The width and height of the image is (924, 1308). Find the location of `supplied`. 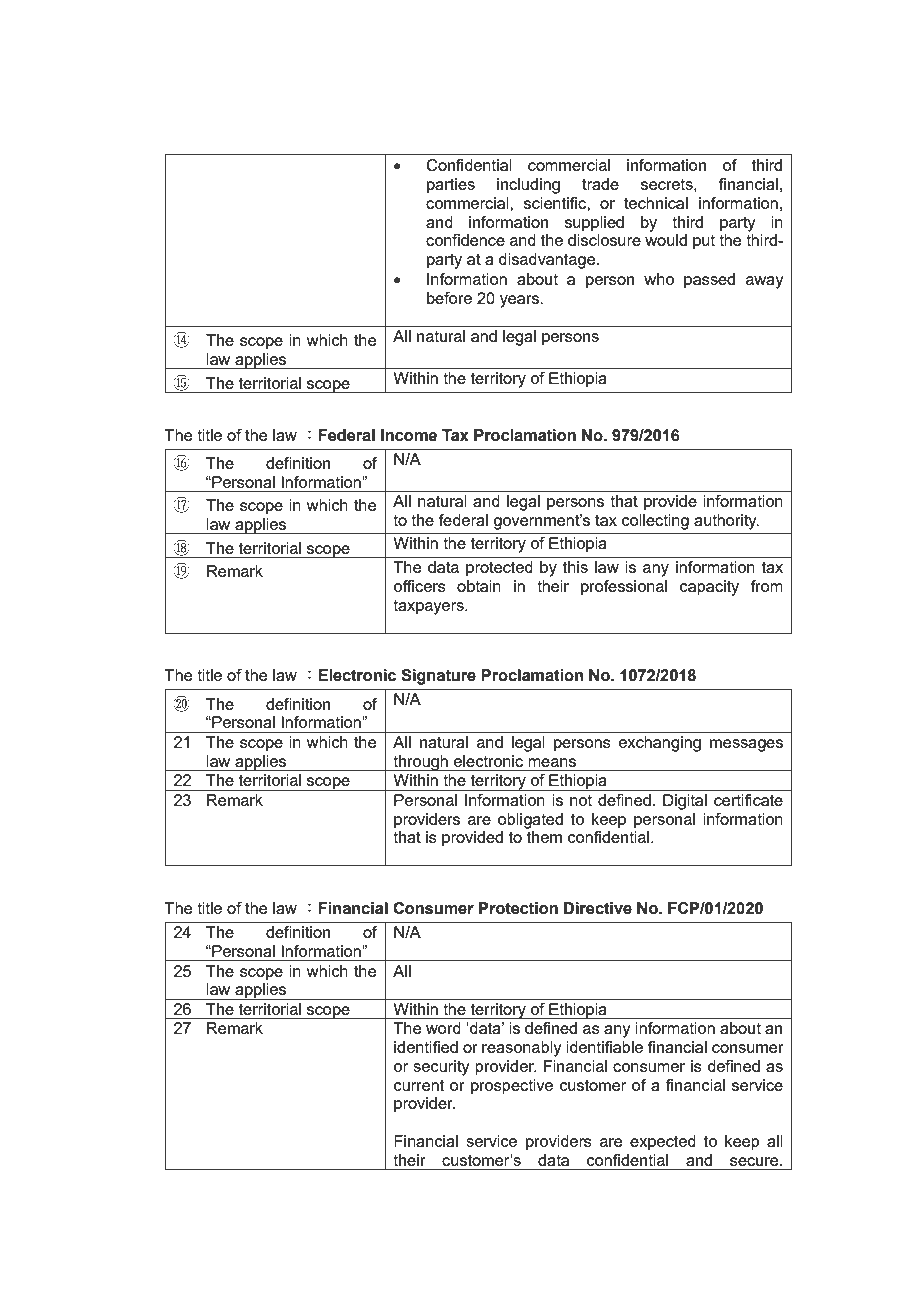

supplied is located at coordinates (594, 224).
